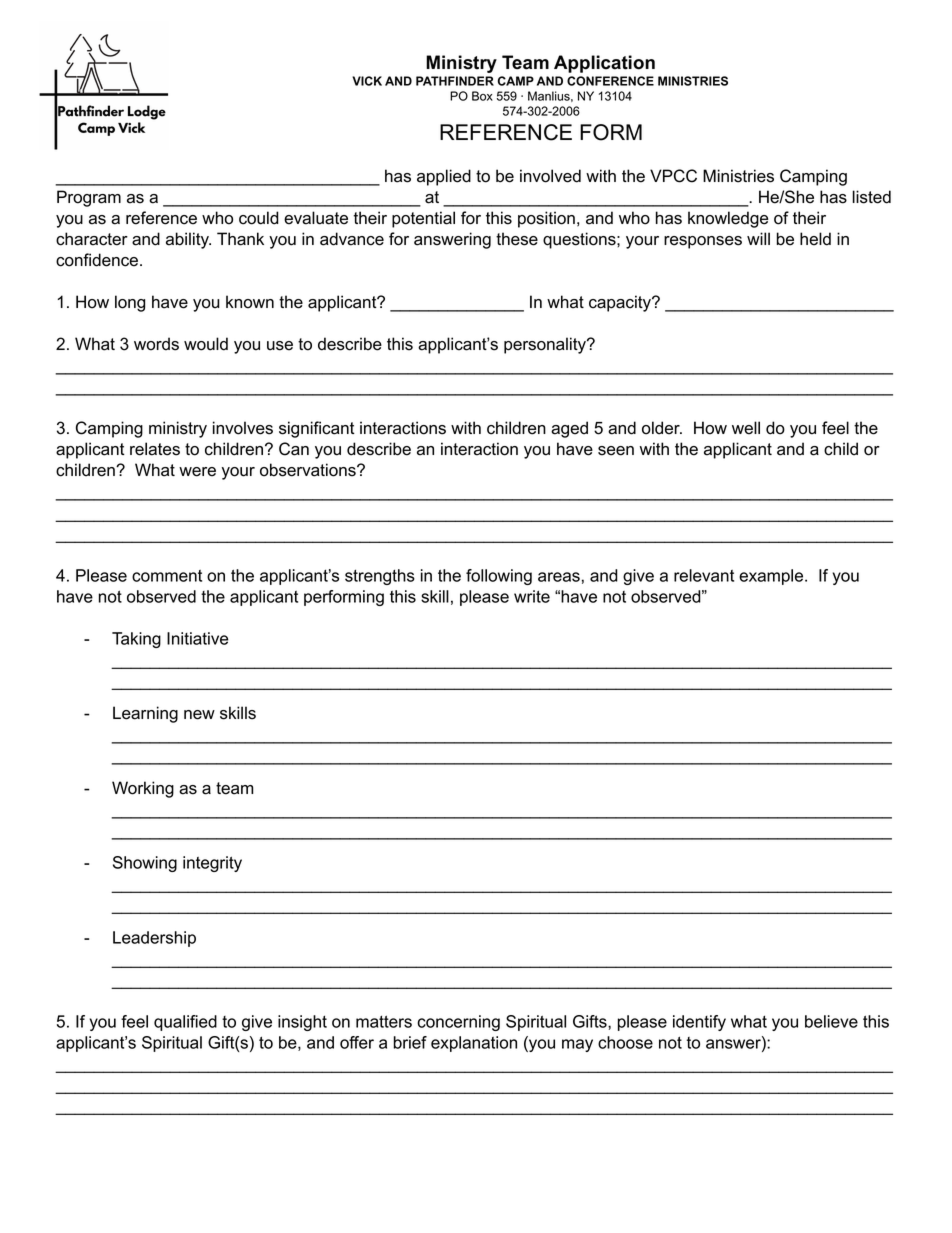 This screenshot has width=952, height=1233. I want to click on involves, so click(243, 428).
